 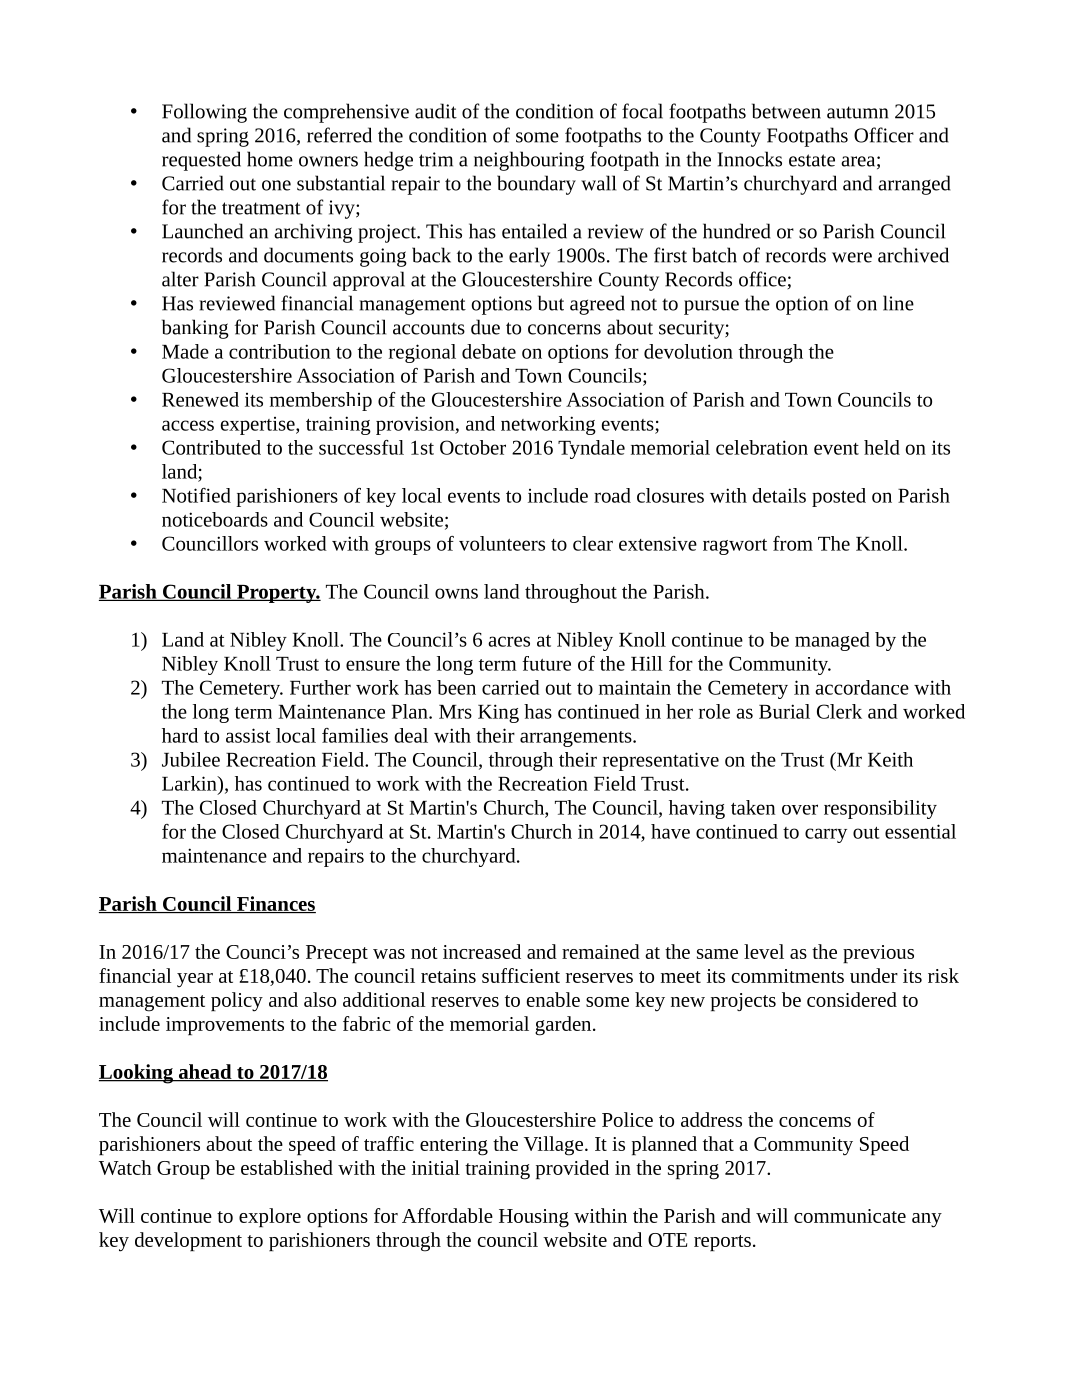 What do you see at coordinates (201, 161) in the document?
I see `requested` at bounding box center [201, 161].
